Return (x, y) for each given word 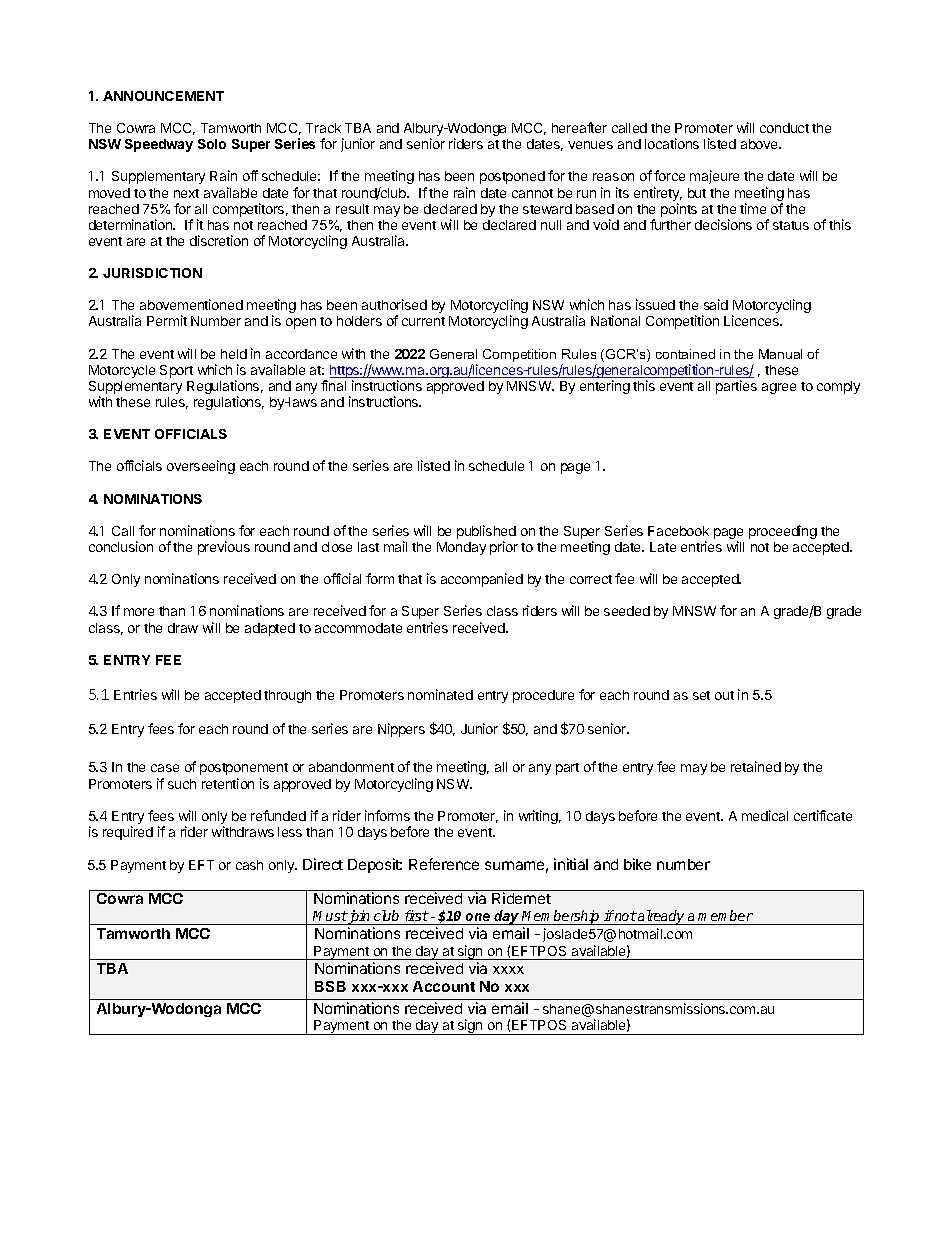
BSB (330, 986)
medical (765, 815)
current (423, 321)
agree (779, 388)
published (486, 533)
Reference (444, 864)
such (182, 784)
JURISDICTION (152, 273)
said (716, 304)
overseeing (201, 467)
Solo (212, 144)
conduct (784, 128)
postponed (512, 177)
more (139, 612)
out (724, 695)
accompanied (482, 580)
